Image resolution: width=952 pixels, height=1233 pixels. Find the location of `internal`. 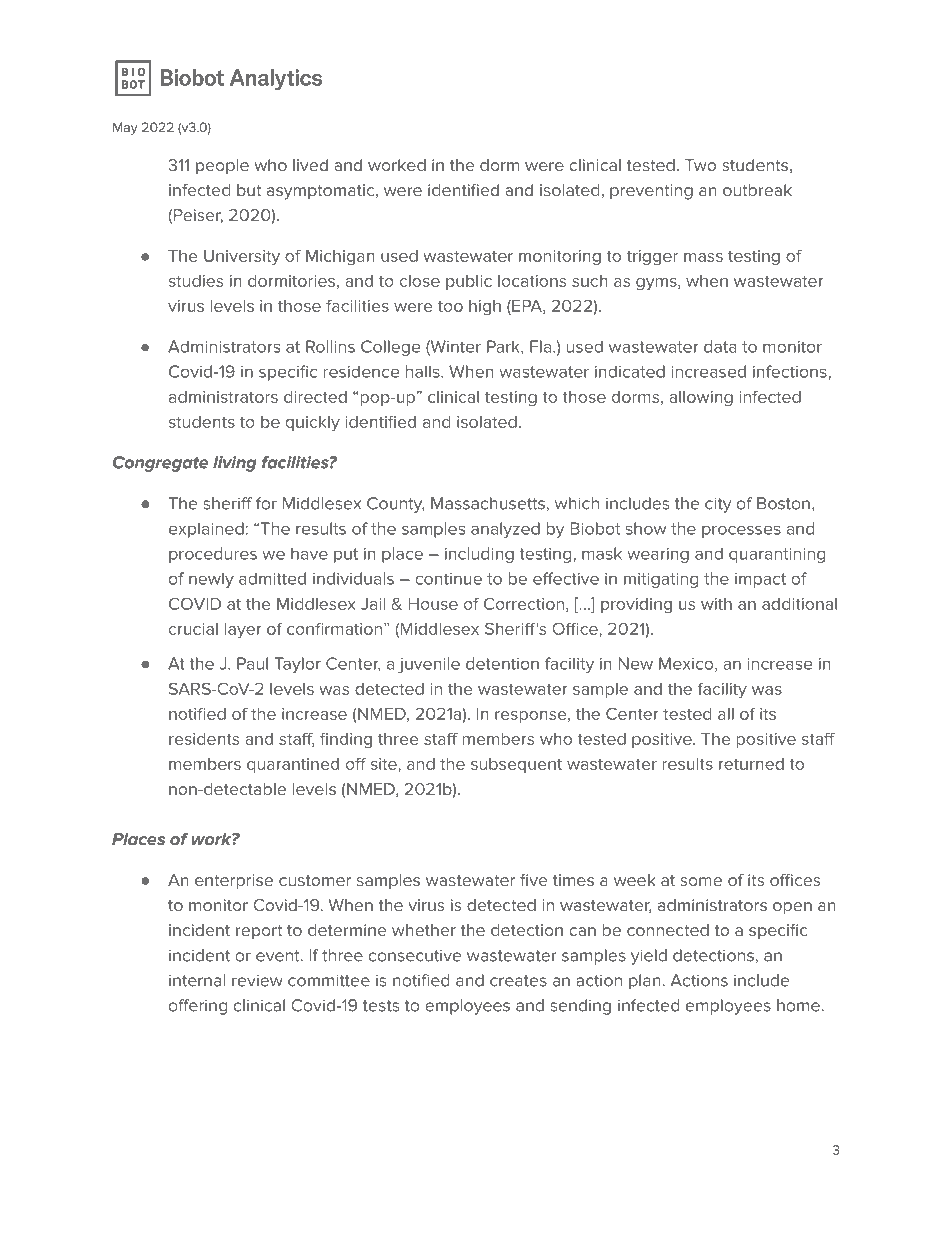

internal is located at coordinates (197, 980).
